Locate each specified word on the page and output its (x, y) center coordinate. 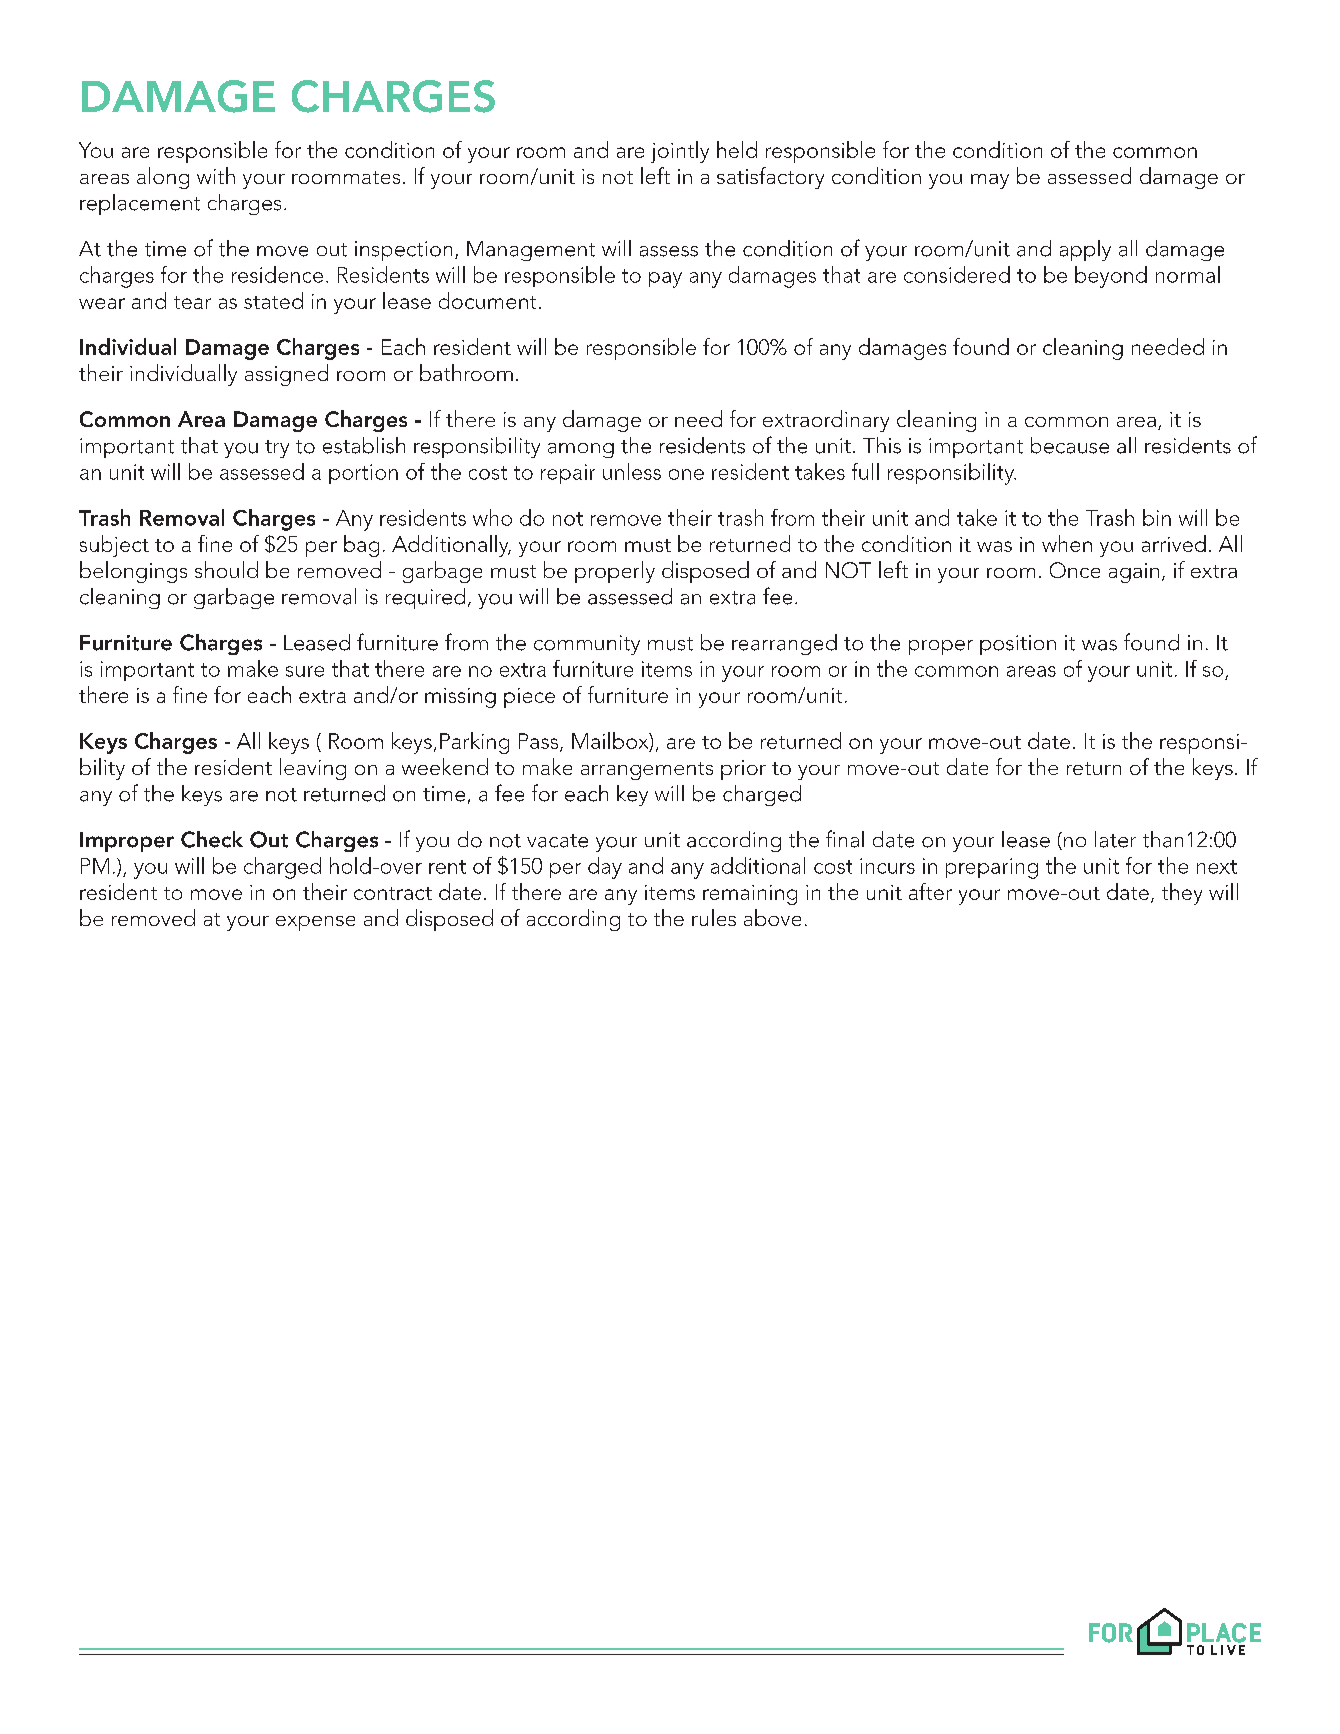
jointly (680, 152)
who (492, 517)
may (990, 181)
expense (315, 923)
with (216, 175)
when (1067, 543)
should (226, 569)
